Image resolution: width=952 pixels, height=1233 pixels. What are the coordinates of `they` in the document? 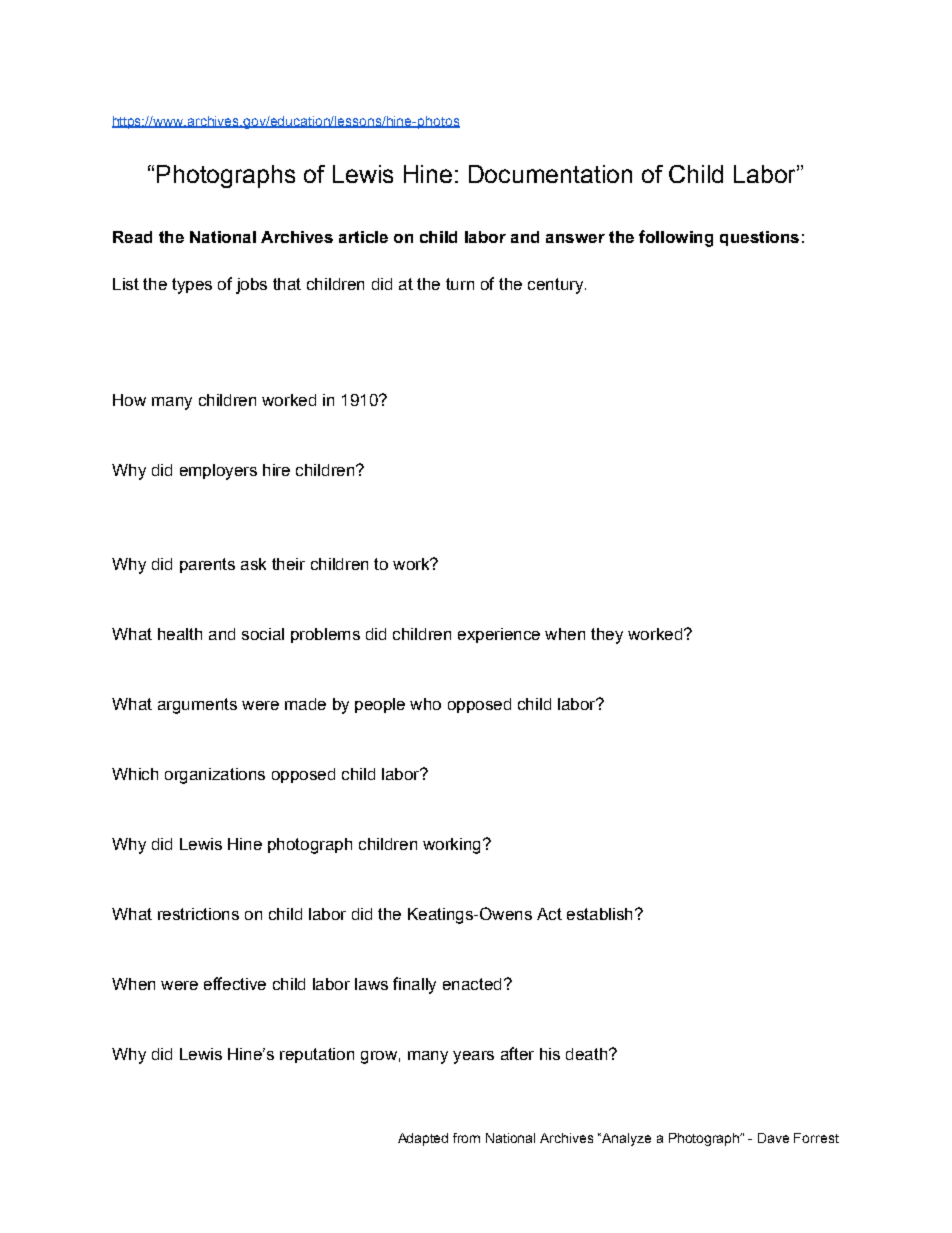 It's located at (607, 636).
